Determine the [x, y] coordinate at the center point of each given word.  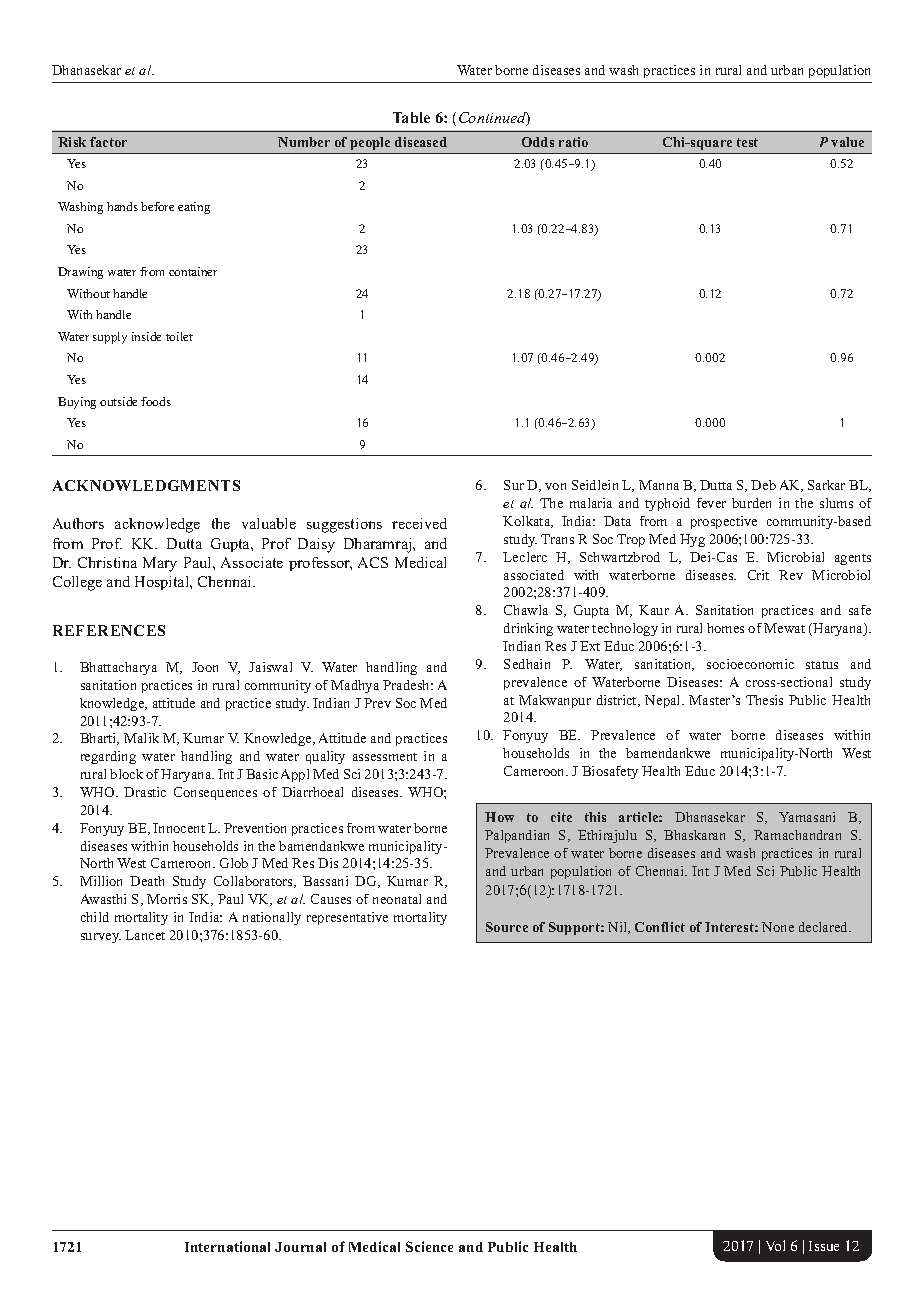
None [778, 927]
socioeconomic [750, 664]
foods [156, 401]
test [747, 142]
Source [507, 927]
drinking [528, 629]
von [555, 486]
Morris [167, 899]
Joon [205, 667]
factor [108, 142]
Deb [763, 485]
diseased [421, 142]
